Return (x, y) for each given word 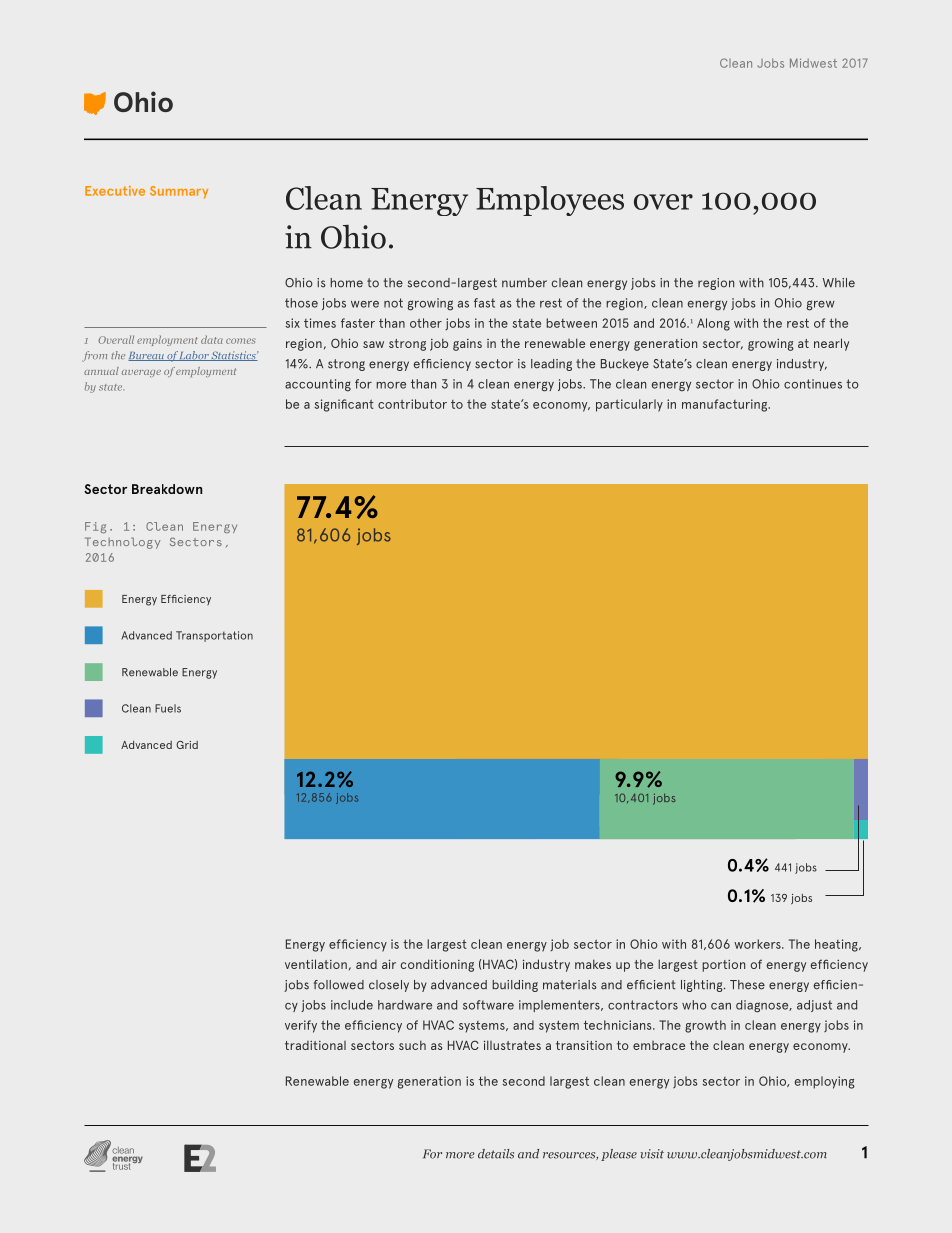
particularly (629, 405)
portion (723, 966)
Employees (550, 201)
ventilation (316, 964)
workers (758, 944)
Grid (187, 745)
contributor (412, 404)
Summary (179, 192)
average (141, 373)
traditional (315, 1045)
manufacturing (726, 405)
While (839, 283)
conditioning (437, 965)
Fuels (168, 708)
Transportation (214, 636)
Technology (123, 543)
